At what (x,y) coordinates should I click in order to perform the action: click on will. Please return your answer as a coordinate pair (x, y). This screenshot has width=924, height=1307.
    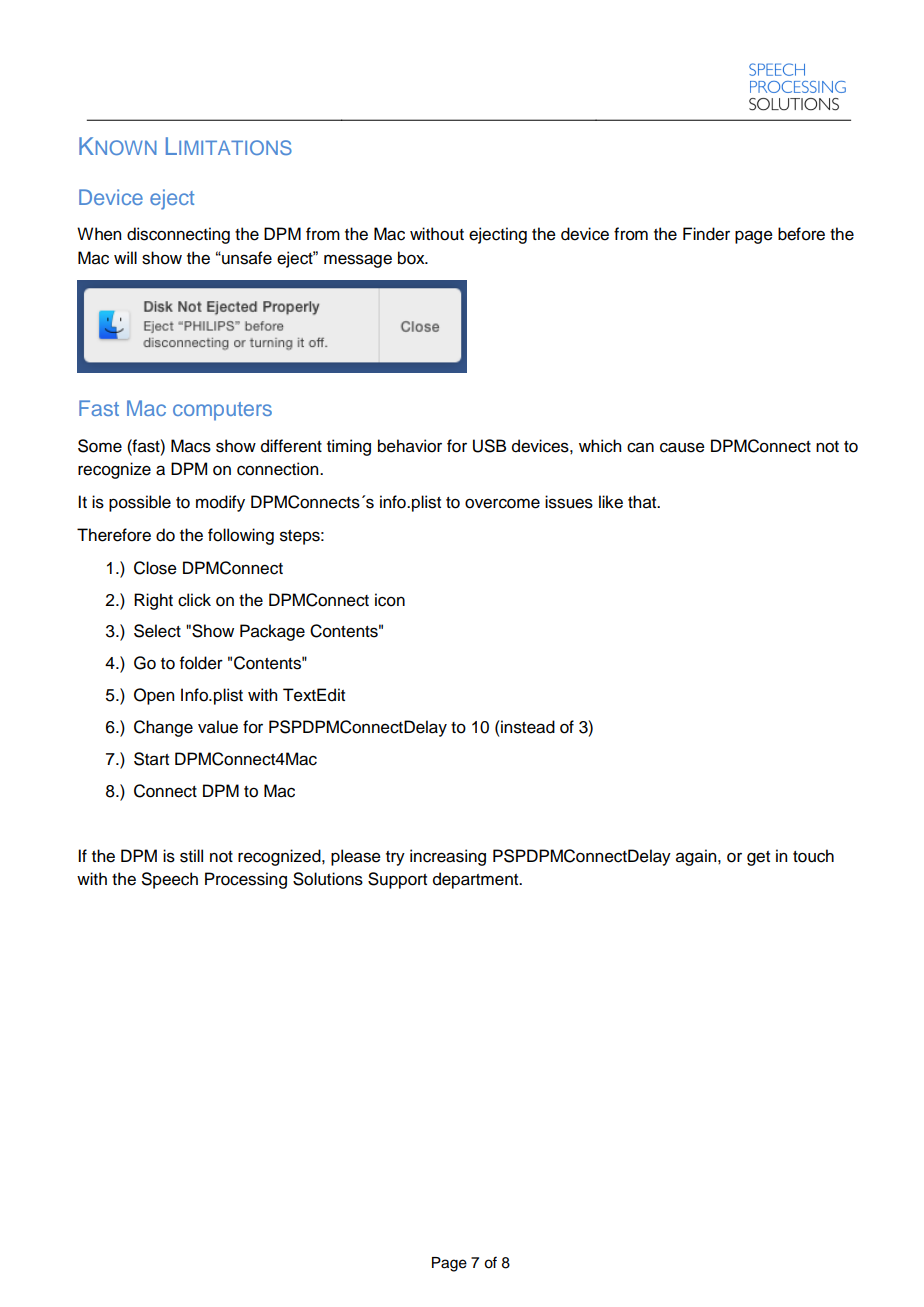
    Looking at the image, I should click on (125, 257).
